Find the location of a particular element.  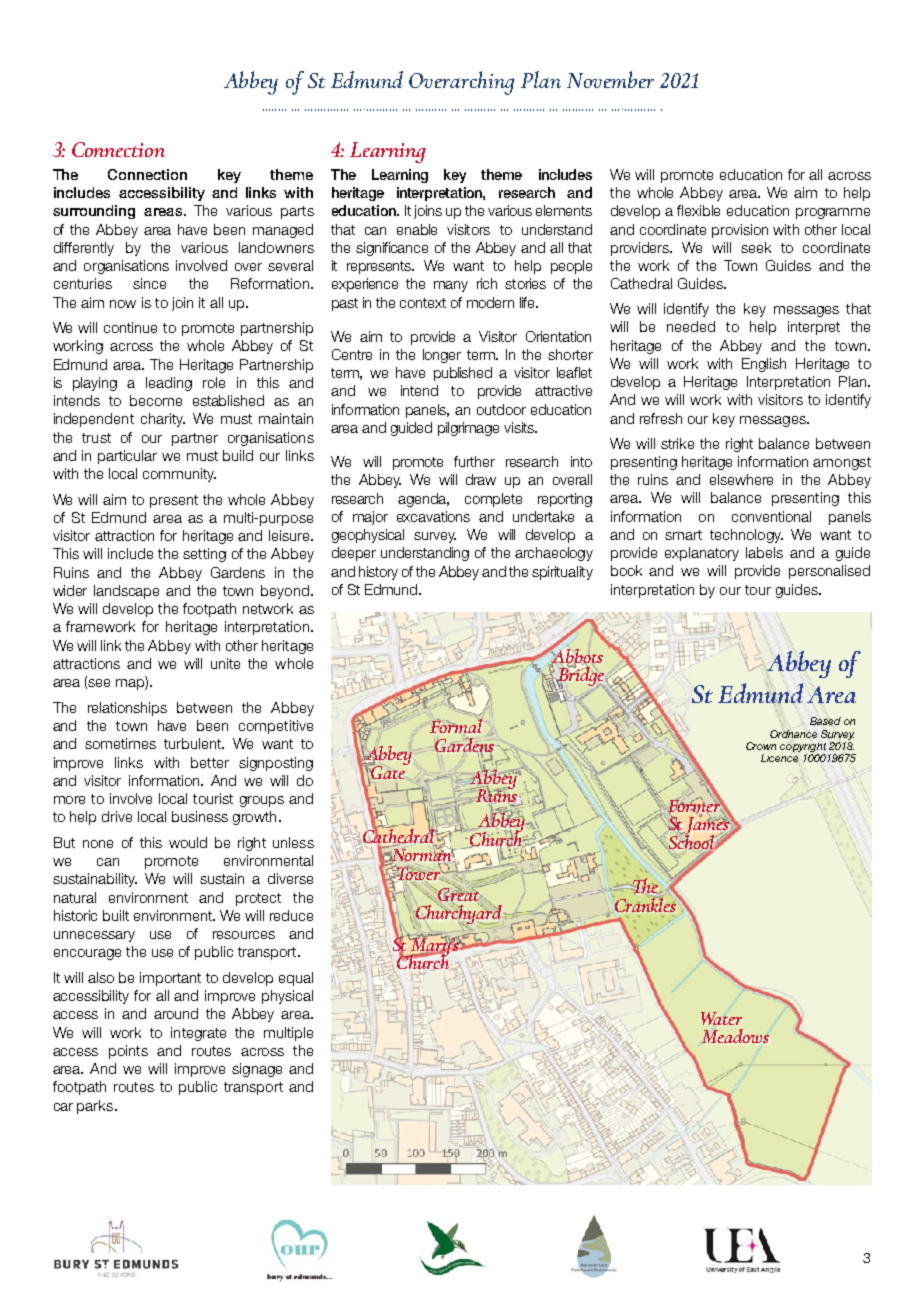

points is located at coordinates (128, 1052).
